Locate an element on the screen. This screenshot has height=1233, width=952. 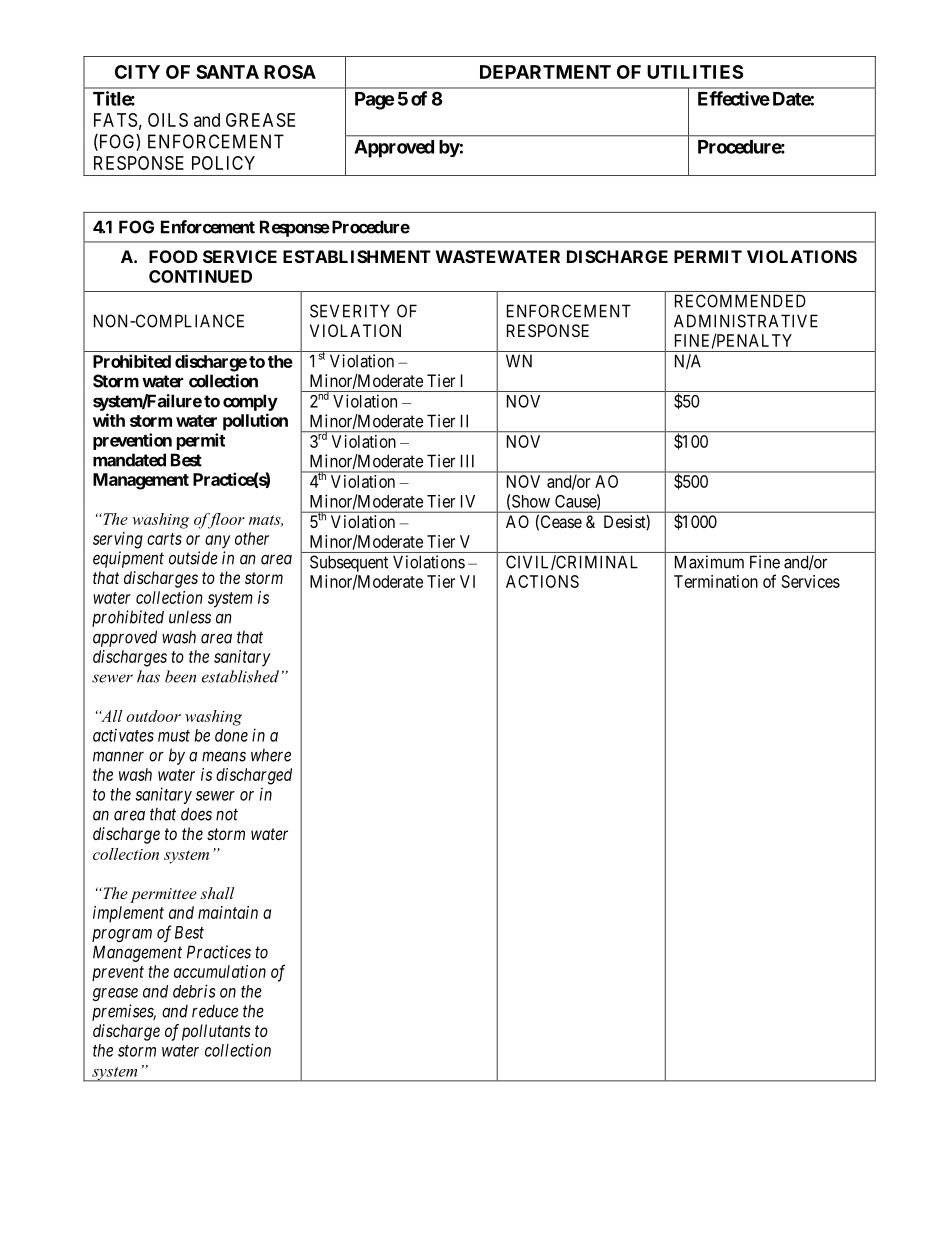
CONTINUED is located at coordinates (200, 276).
